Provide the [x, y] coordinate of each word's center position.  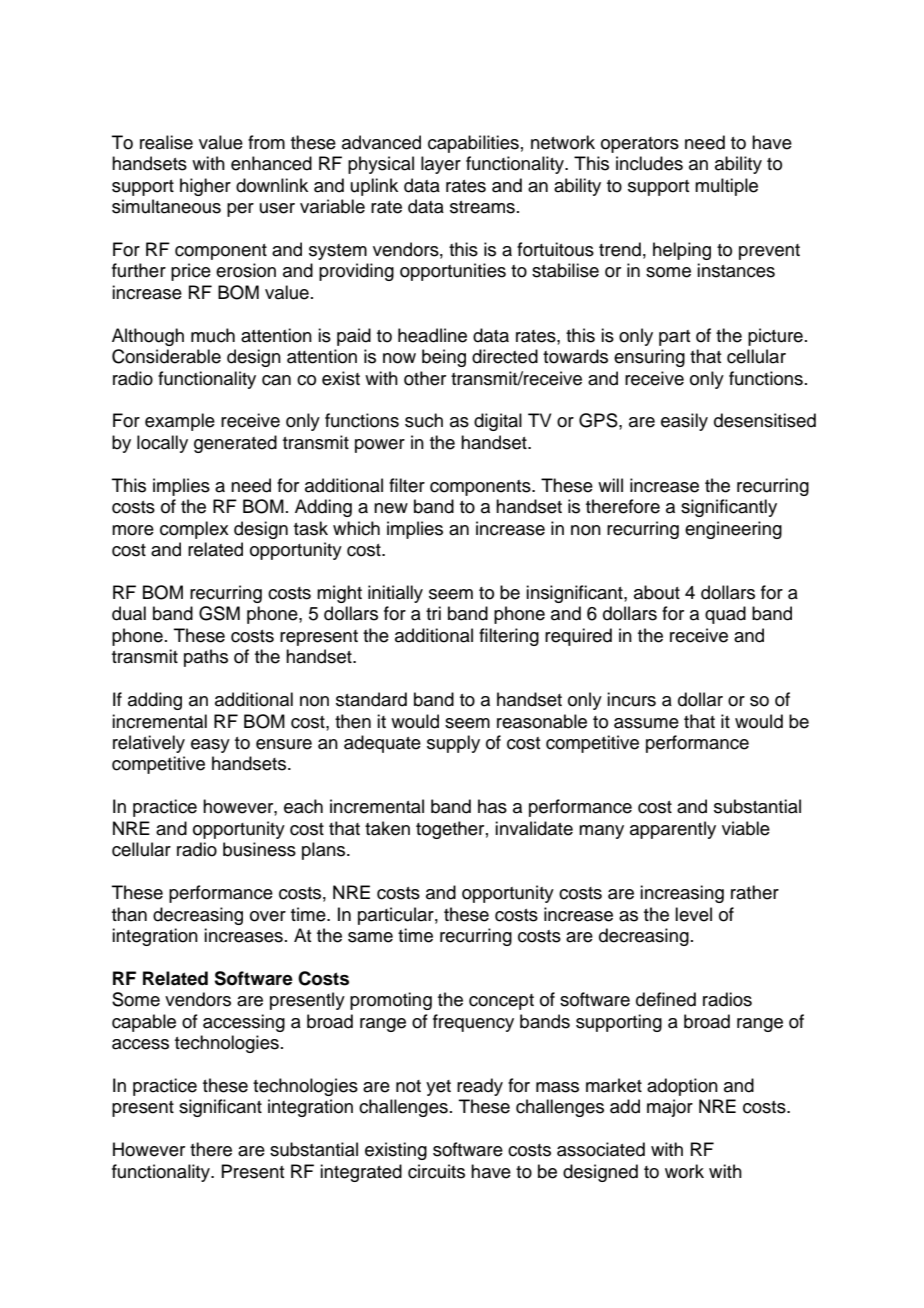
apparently [673, 830]
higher [205, 187]
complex [194, 530]
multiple [726, 187]
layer [441, 165]
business [259, 849]
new [391, 508]
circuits [436, 1171]
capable [144, 1023]
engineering [733, 530]
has [492, 806]
